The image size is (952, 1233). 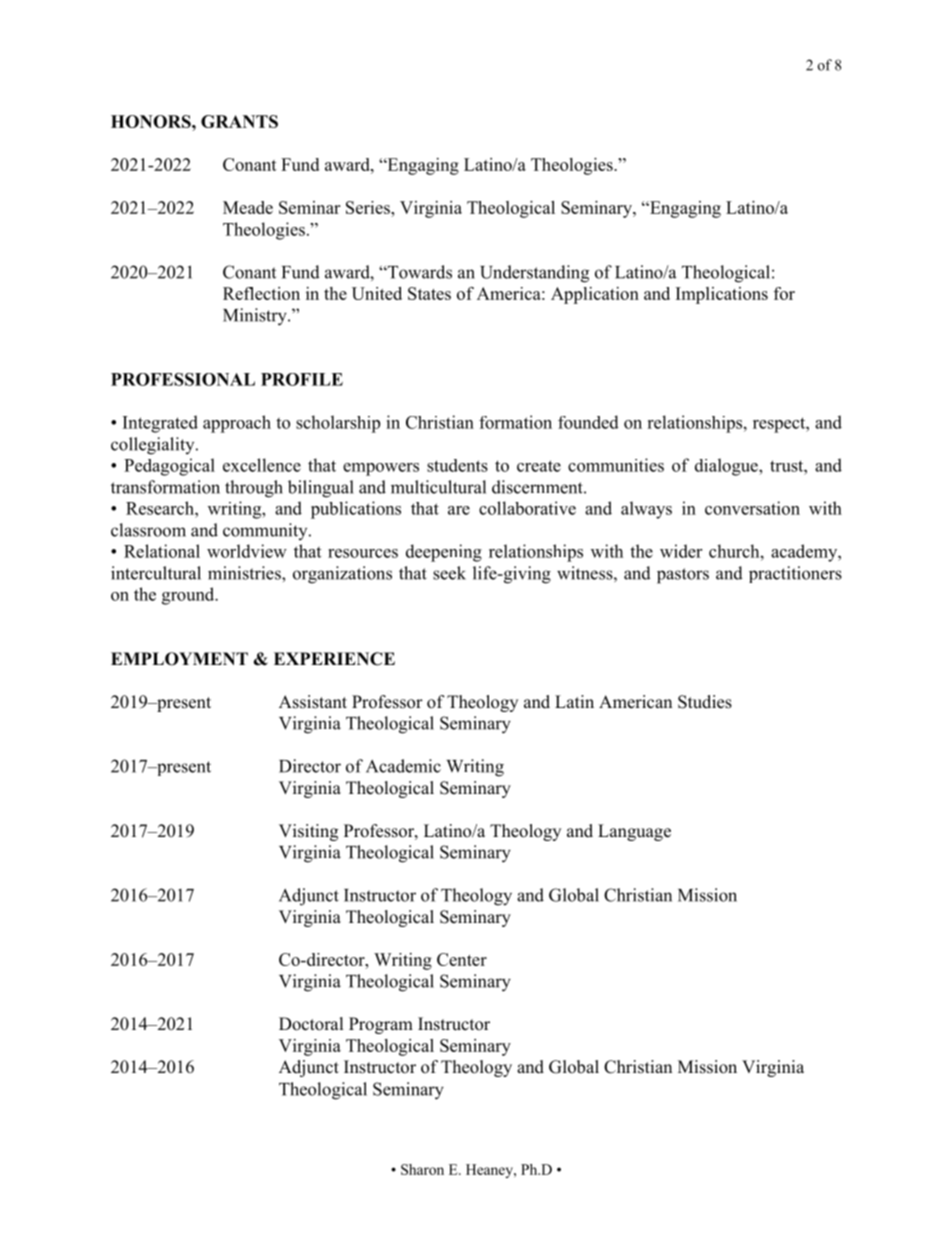 I want to click on Series, so click(x=369, y=207).
